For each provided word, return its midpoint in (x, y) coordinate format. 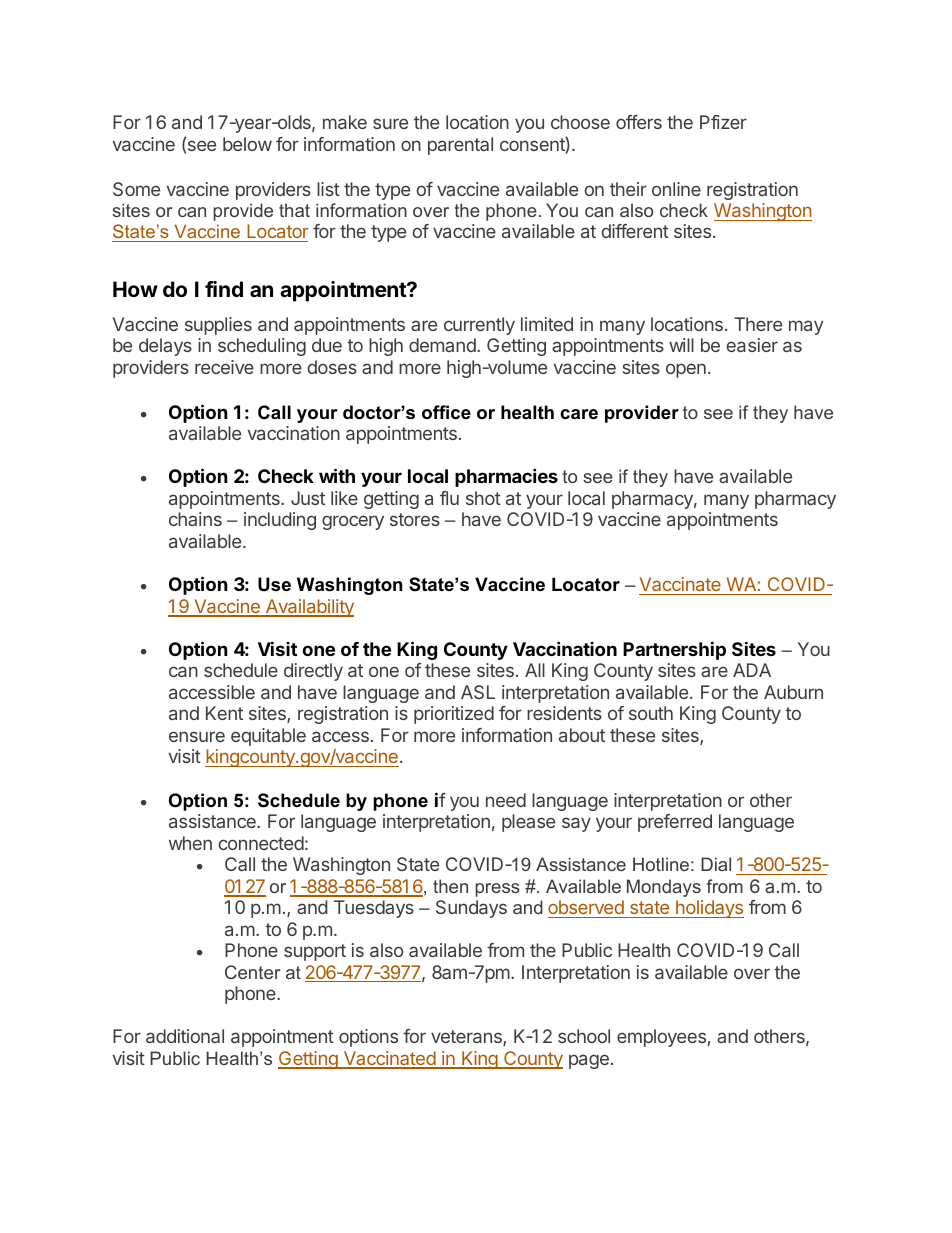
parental (460, 146)
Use (274, 584)
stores (415, 519)
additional (185, 1036)
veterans (467, 1038)
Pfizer (723, 122)
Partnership (674, 650)
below (247, 144)
